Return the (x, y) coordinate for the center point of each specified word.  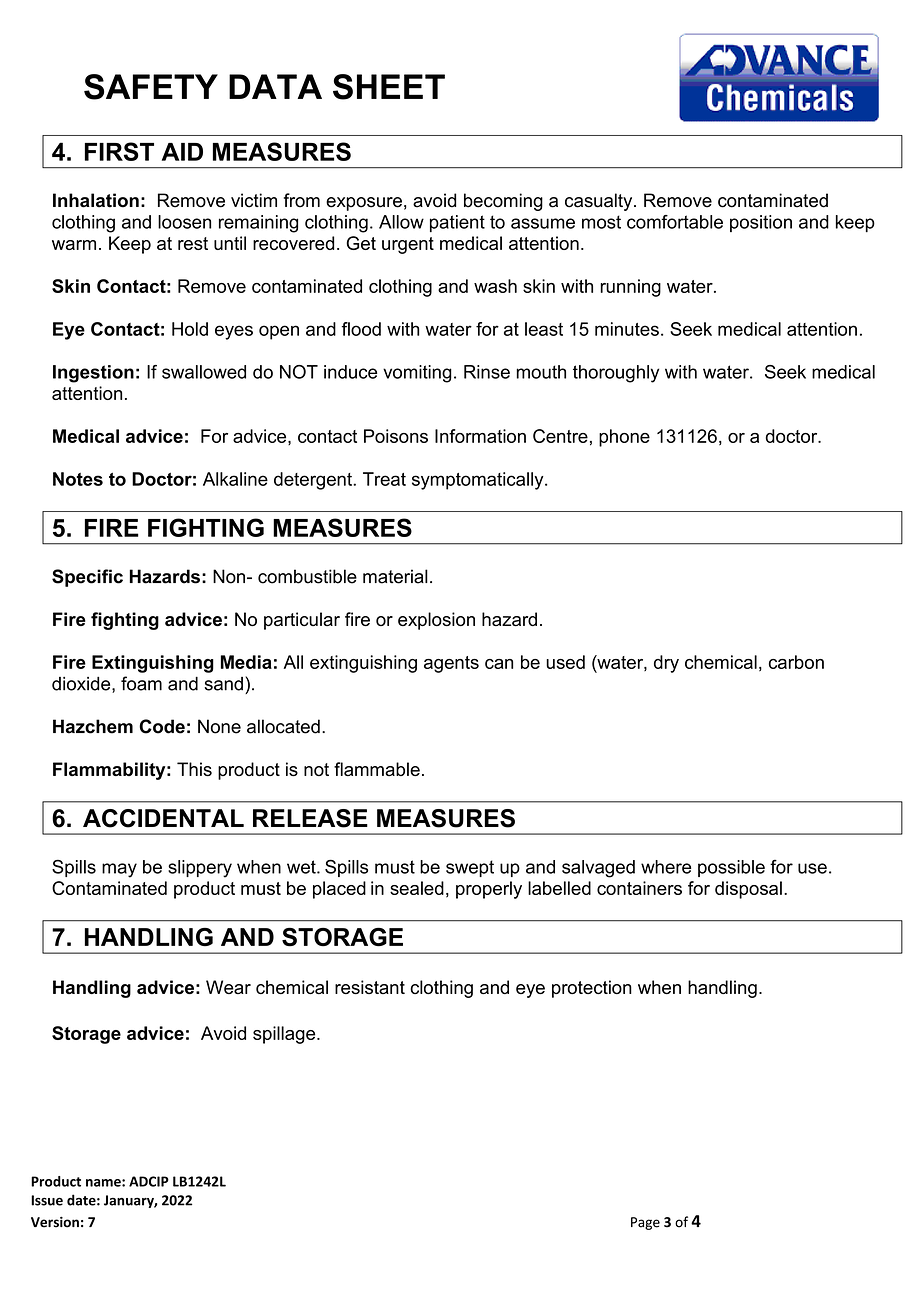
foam (141, 683)
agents (451, 664)
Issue (47, 1200)
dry (666, 664)
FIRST (119, 151)
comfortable (675, 222)
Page (645, 1223)
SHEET (389, 87)
